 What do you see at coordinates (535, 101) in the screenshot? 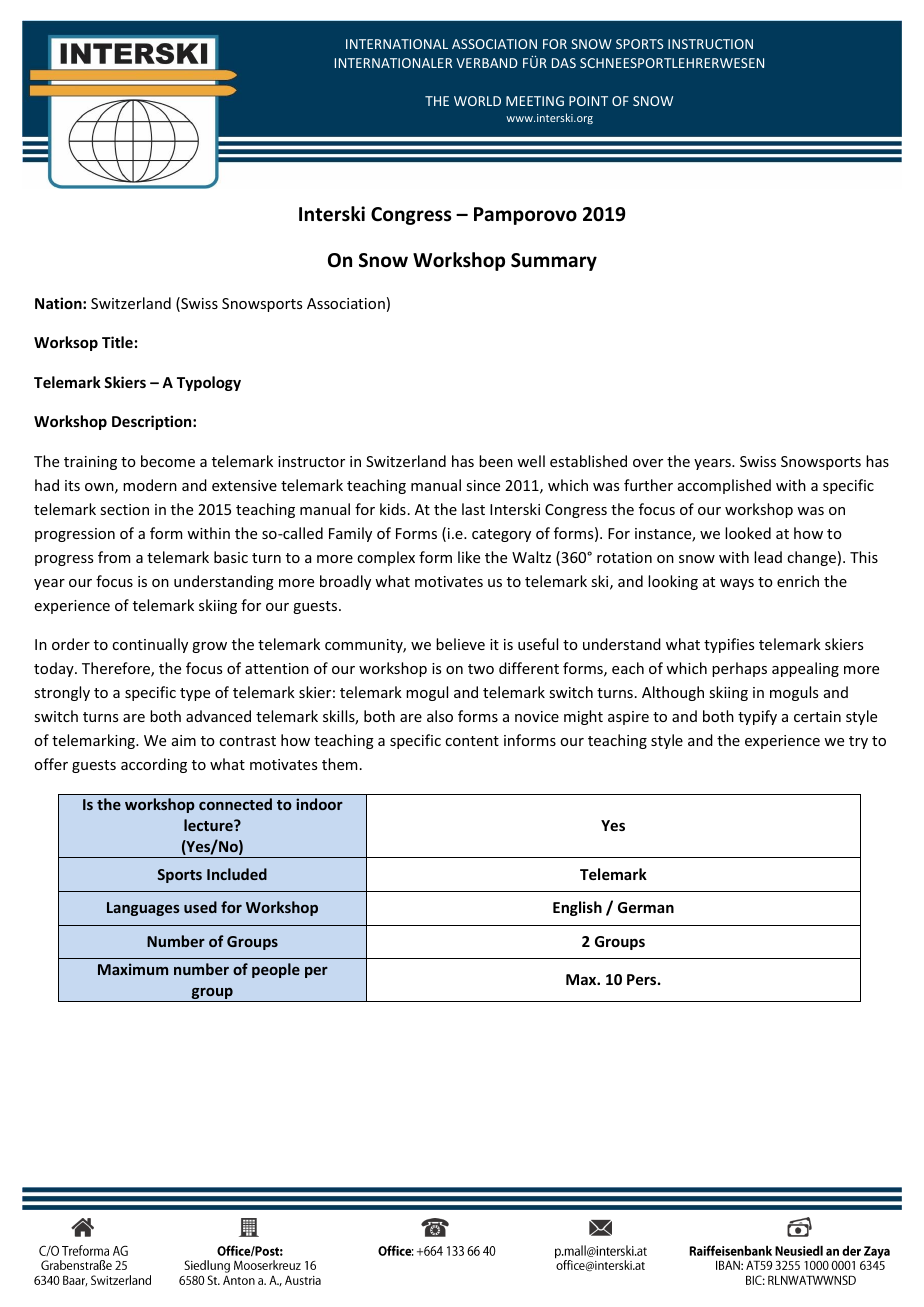
I see `MEETING` at bounding box center [535, 101].
